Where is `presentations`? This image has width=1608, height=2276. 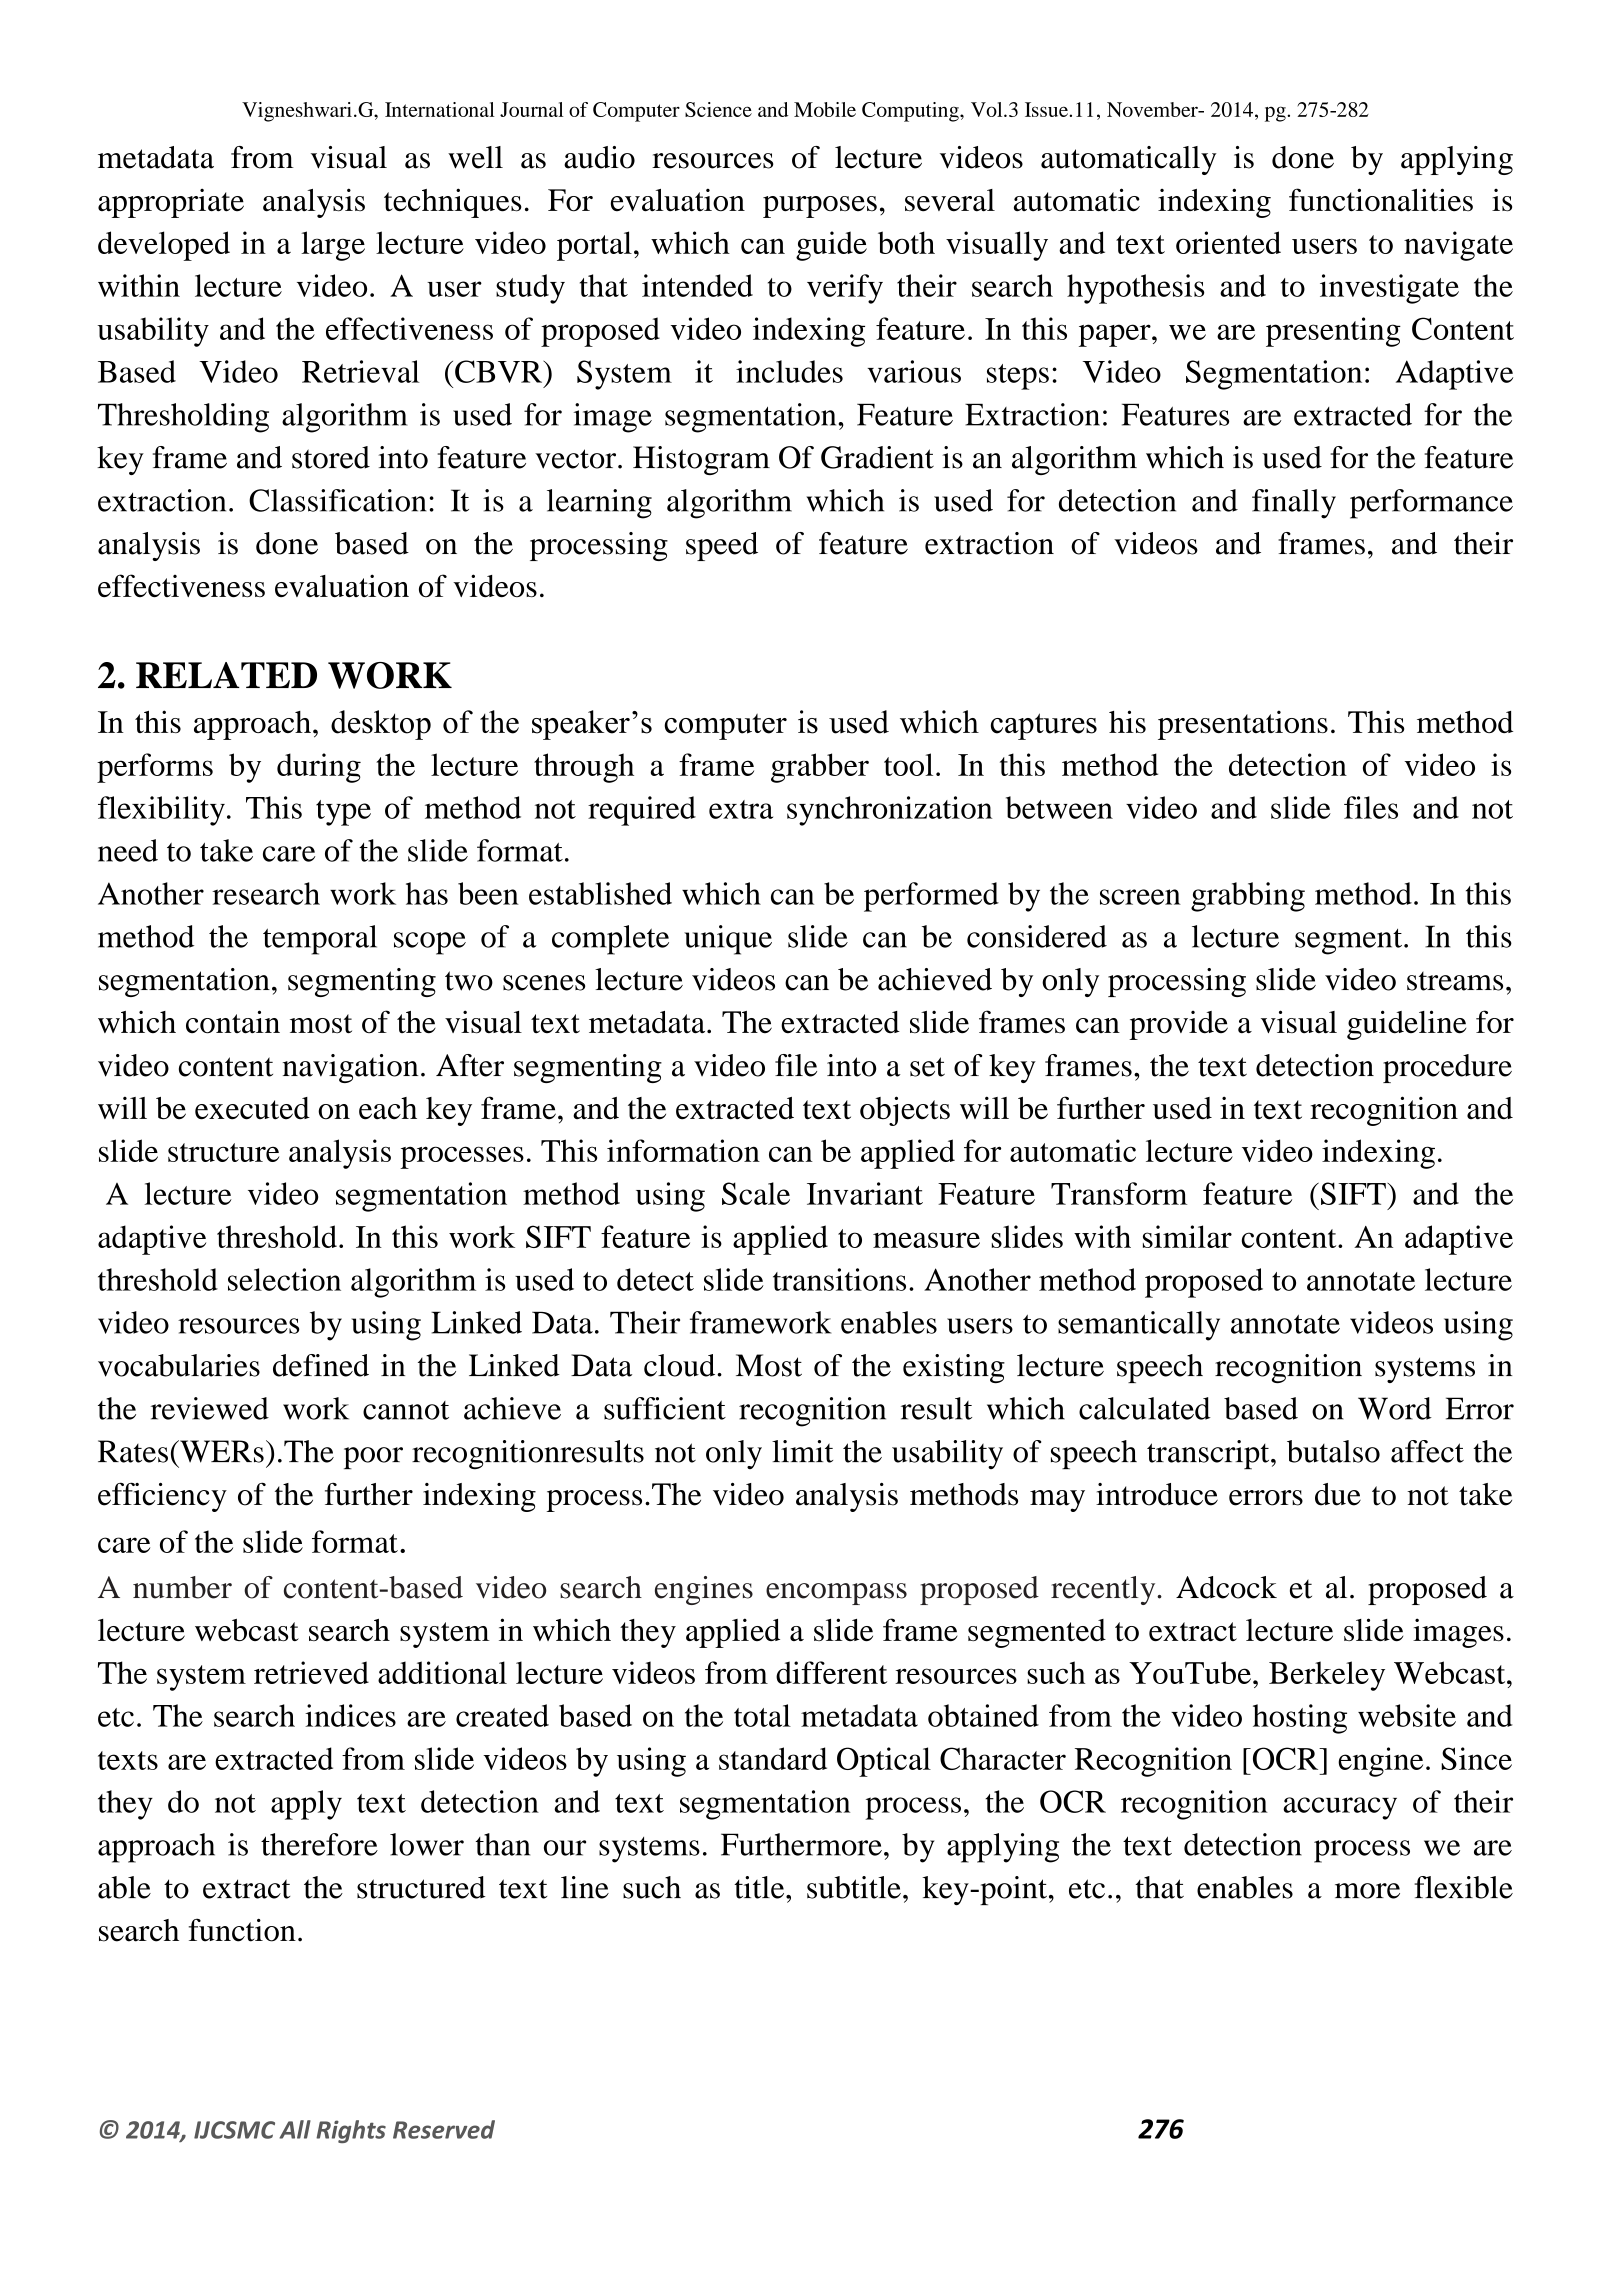 presentations is located at coordinates (1243, 725).
